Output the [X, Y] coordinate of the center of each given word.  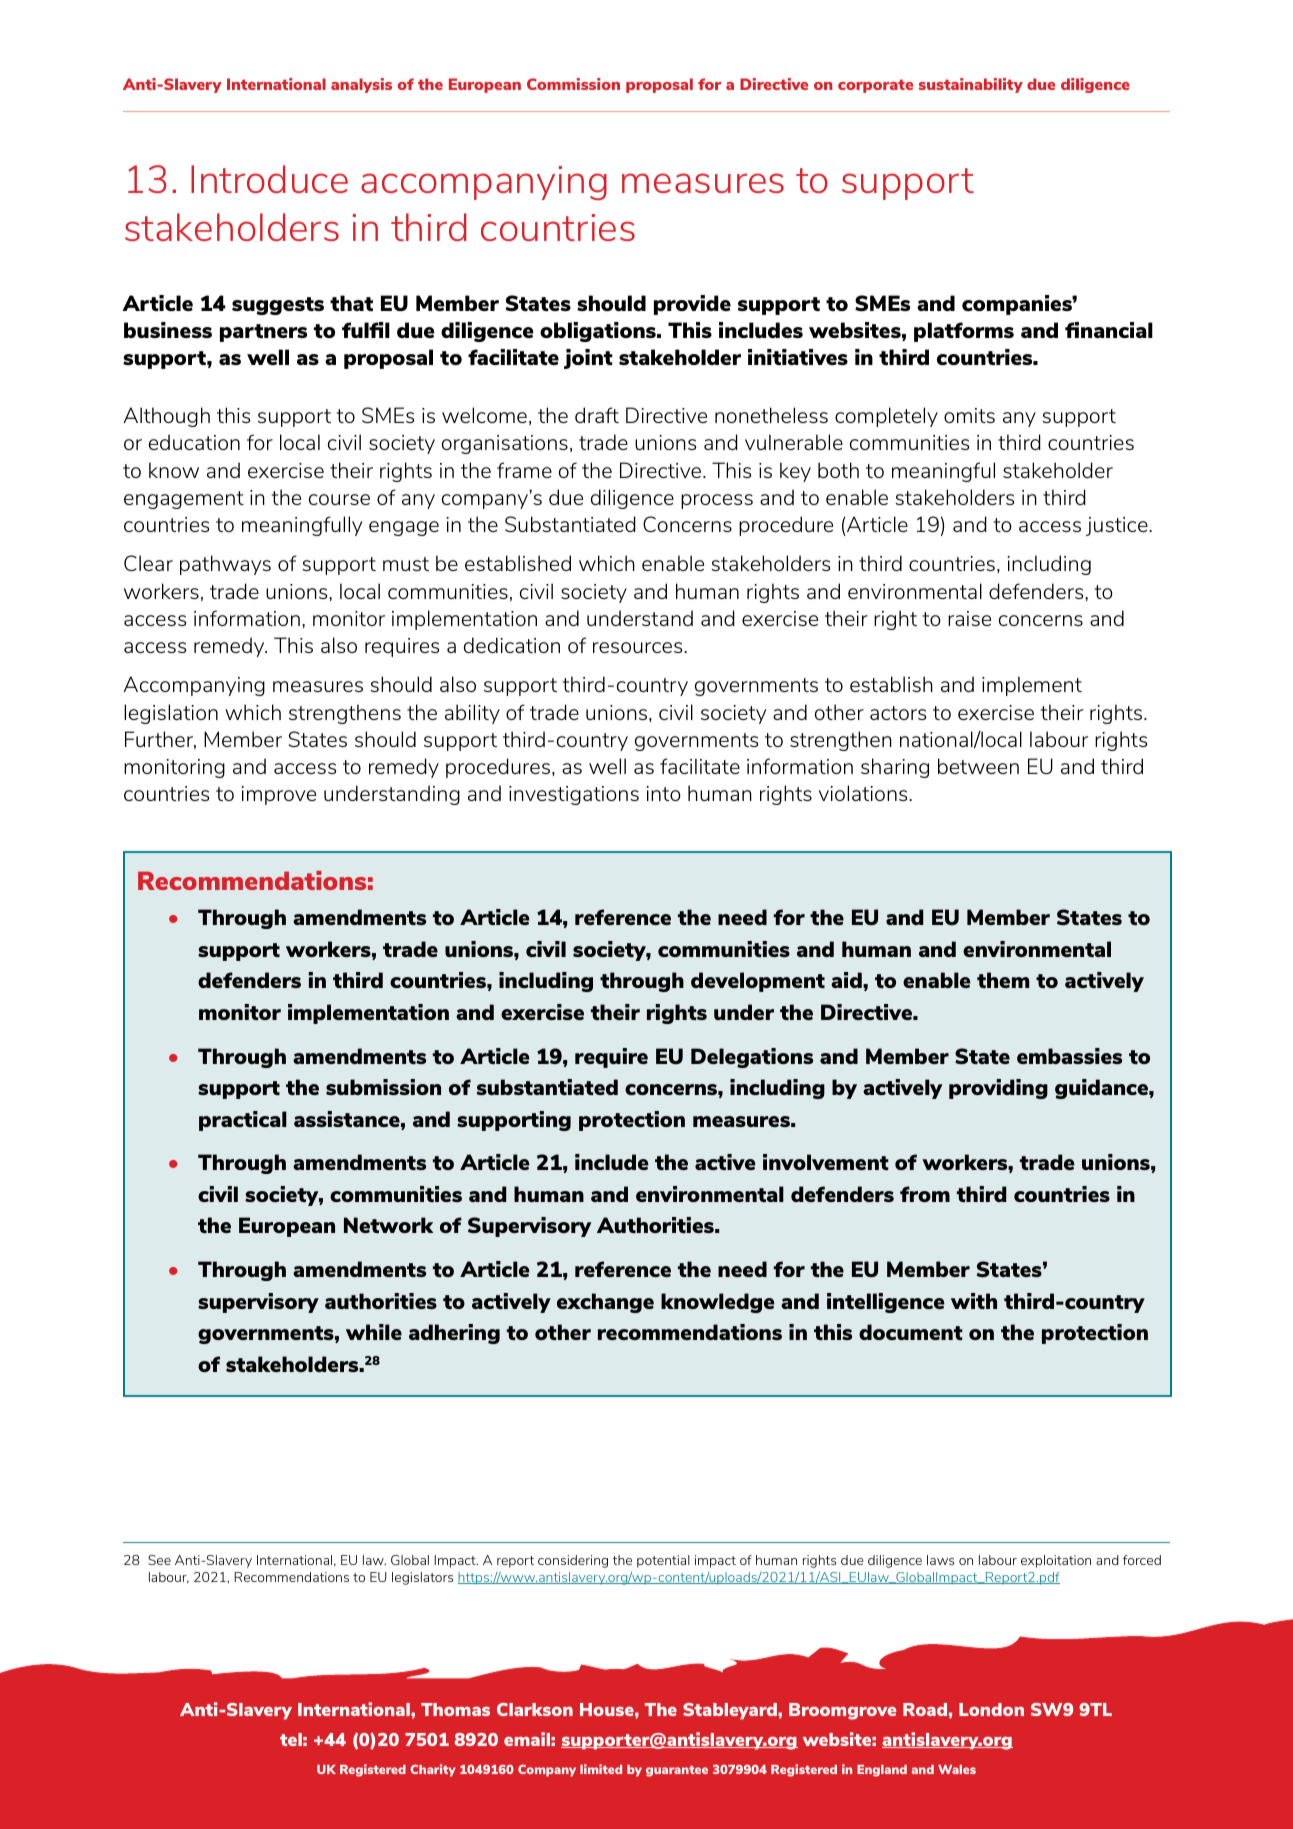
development [758, 982]
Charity [433, 1770]
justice [1118, 526]
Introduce [269, 179]
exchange [605, 1303]
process [717, 501]
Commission [573, 84]
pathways [225, 565]
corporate [875, 86]
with [974, 1301]
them [1003, 980]
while [374, 1332]
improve [278, 795]
